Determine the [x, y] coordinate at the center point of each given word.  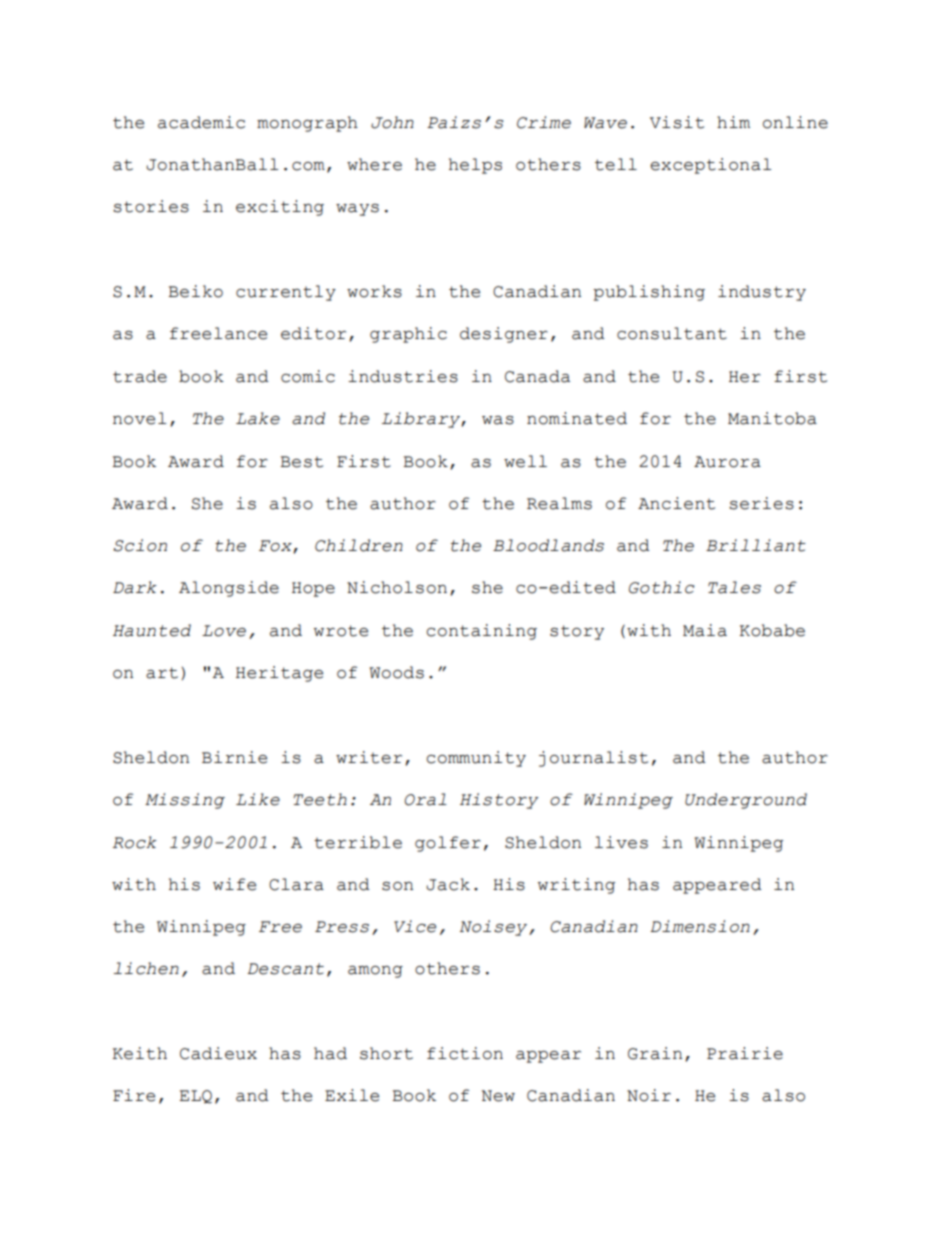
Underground [746, 801]
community [476, 759]
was [498, 420]
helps [475, 166]
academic [201, 122]
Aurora [727, 462]
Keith [140, 1053]
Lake [258, 418]
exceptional [710, 166]
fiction [465, 1053]
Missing [185, 801]
